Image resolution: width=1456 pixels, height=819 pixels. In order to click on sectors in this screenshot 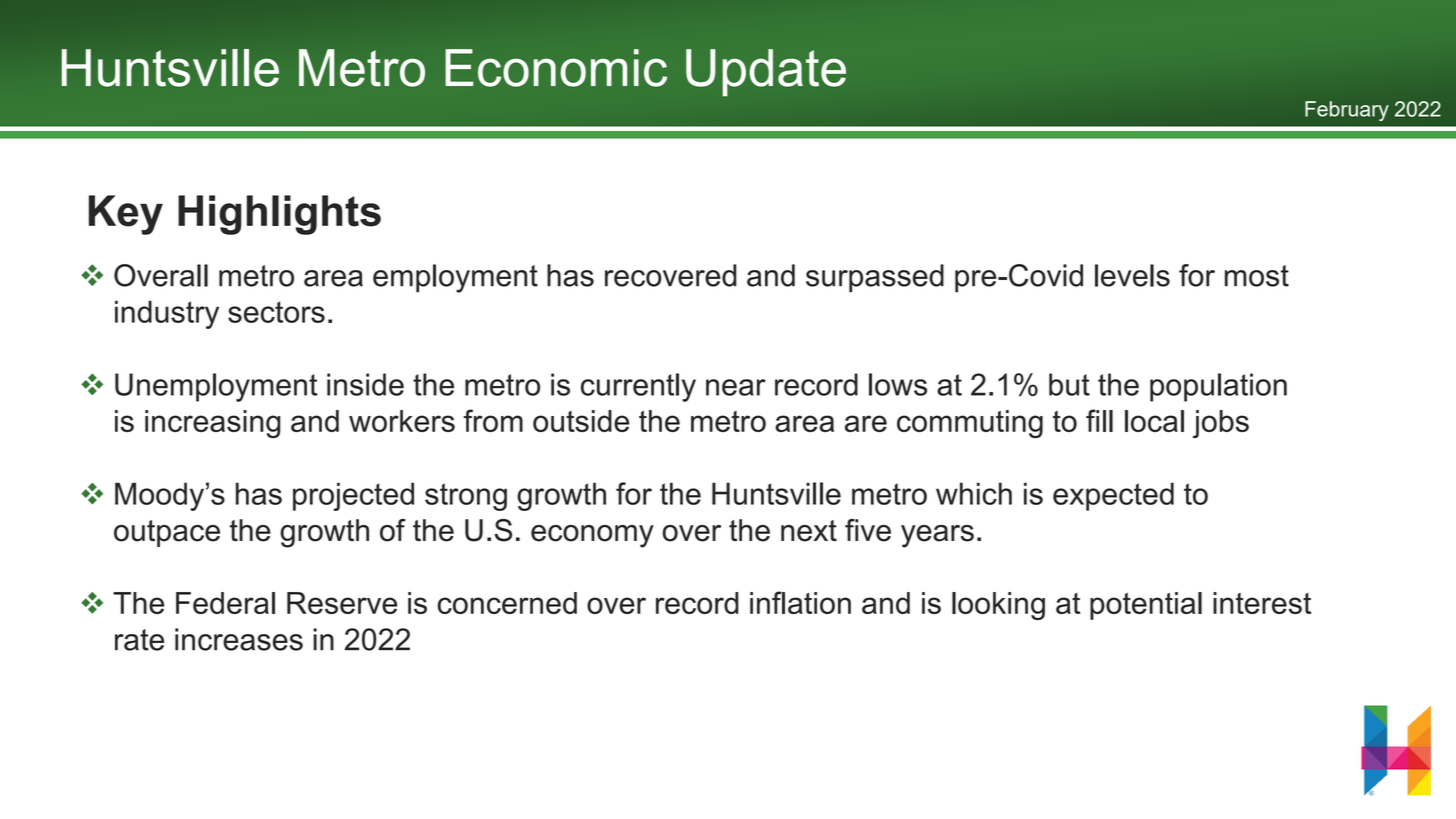, I will do `click(276, 312)`.
